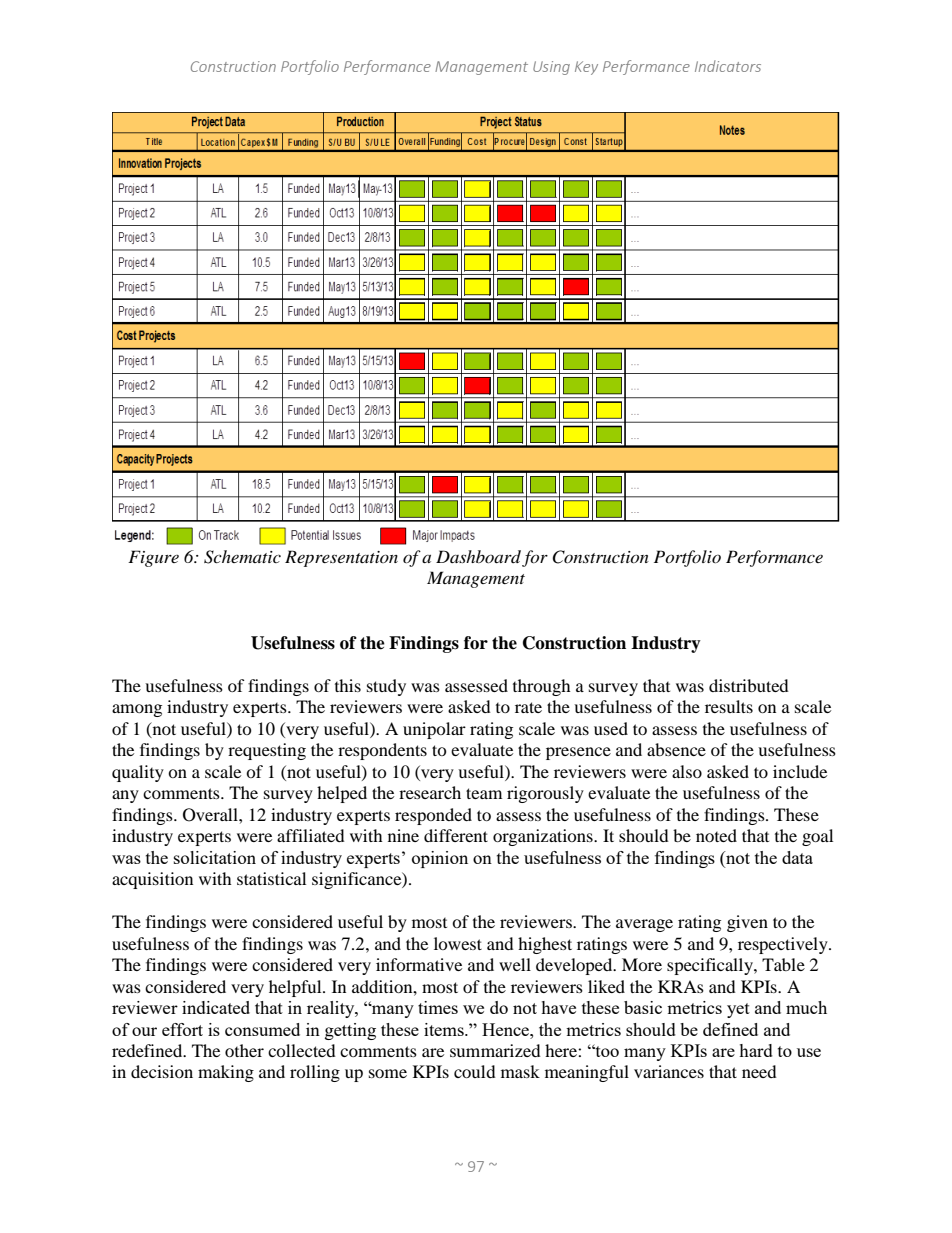 The image size is (952, 1233). What do you see at coordinates (244, 1050) in the screenshot?
I see `other` at bounding box center [244, 1050].
